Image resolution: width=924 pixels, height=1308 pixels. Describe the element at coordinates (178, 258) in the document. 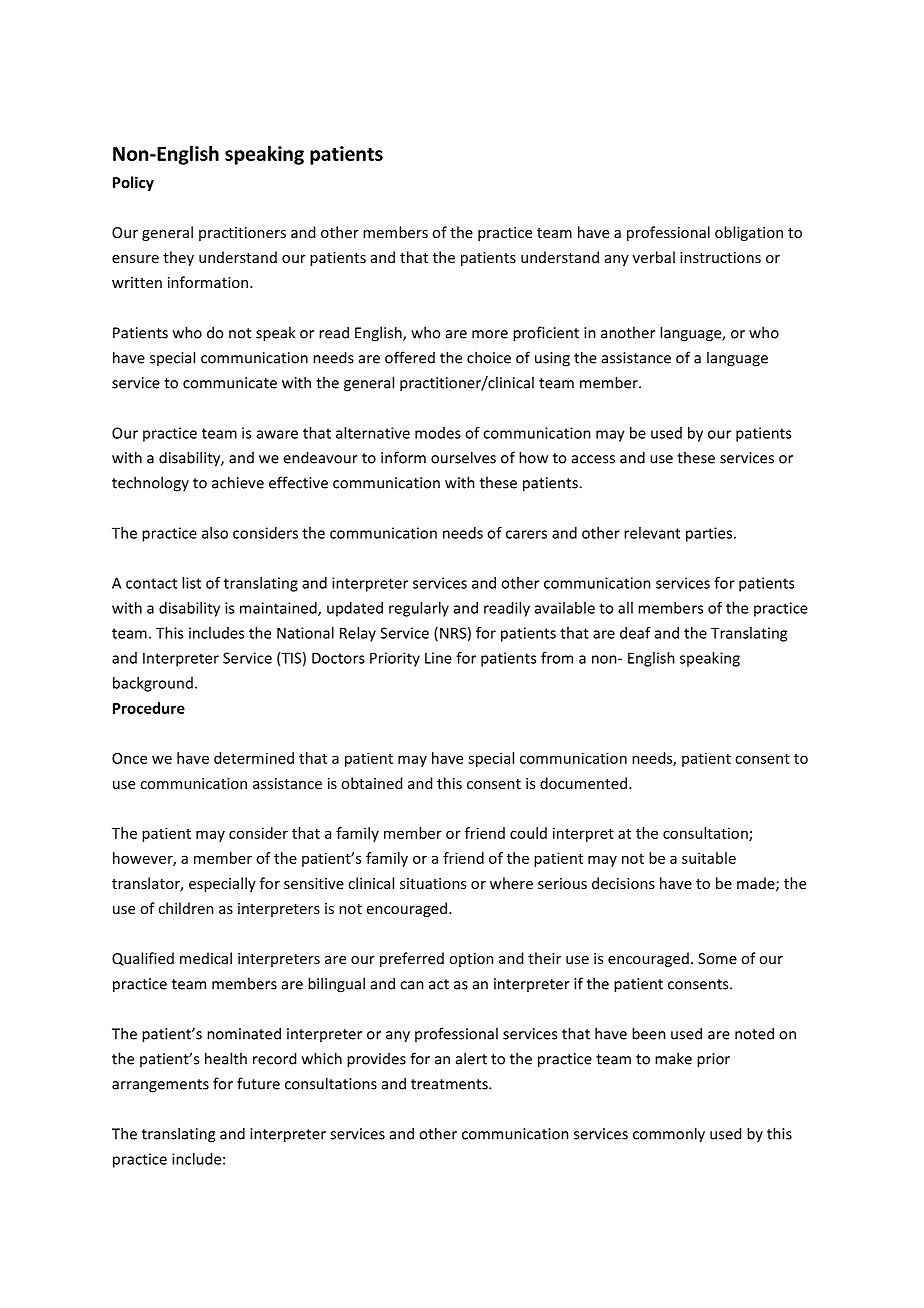

I see `they` at that location.
